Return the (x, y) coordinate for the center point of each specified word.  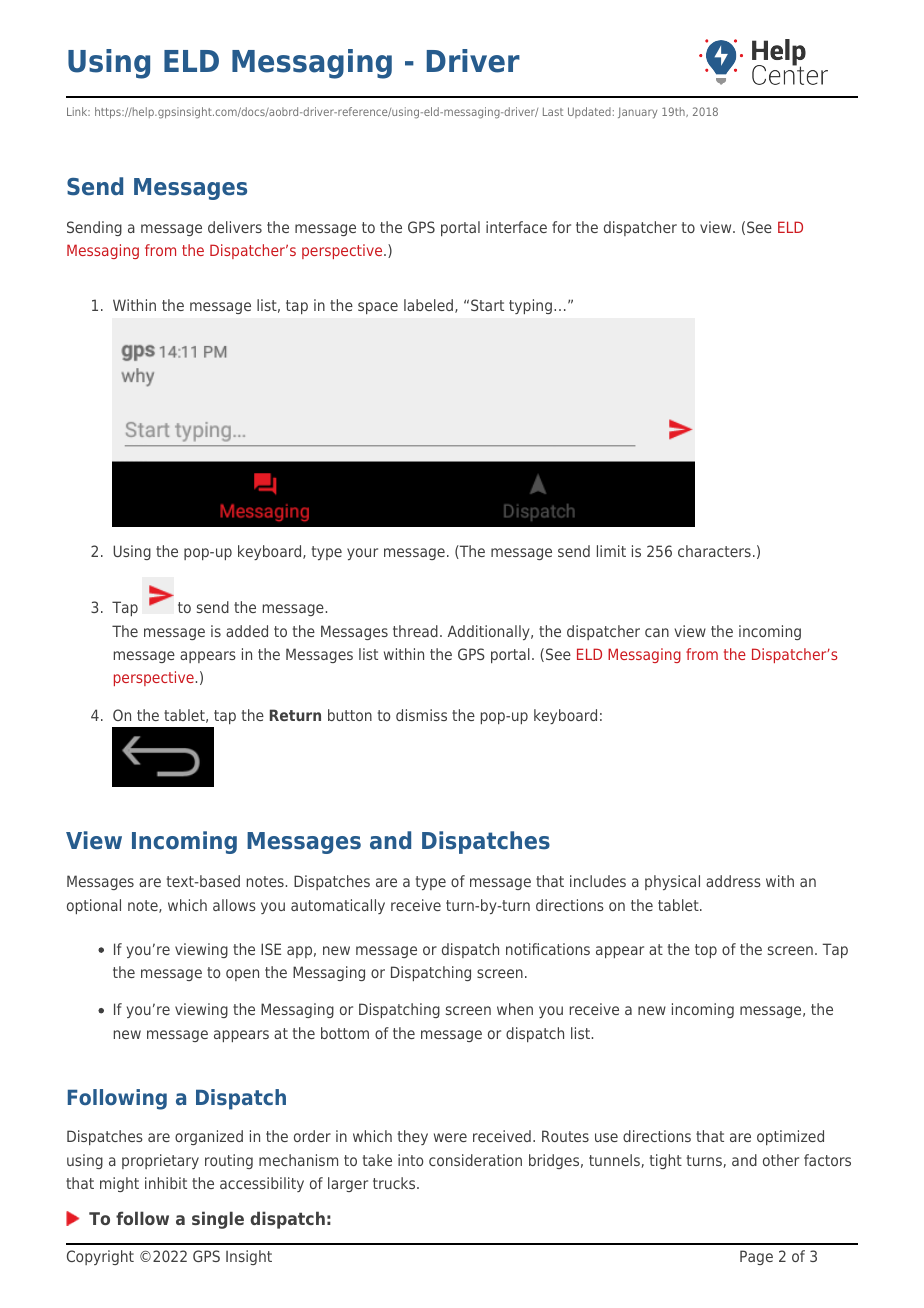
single (218, 1220)
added (247, 631)
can (657, 632)
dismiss (421, 715)
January (637, 113)
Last (553, 111)
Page (756, 1257)
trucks (395, 1183)
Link (78, 111)
